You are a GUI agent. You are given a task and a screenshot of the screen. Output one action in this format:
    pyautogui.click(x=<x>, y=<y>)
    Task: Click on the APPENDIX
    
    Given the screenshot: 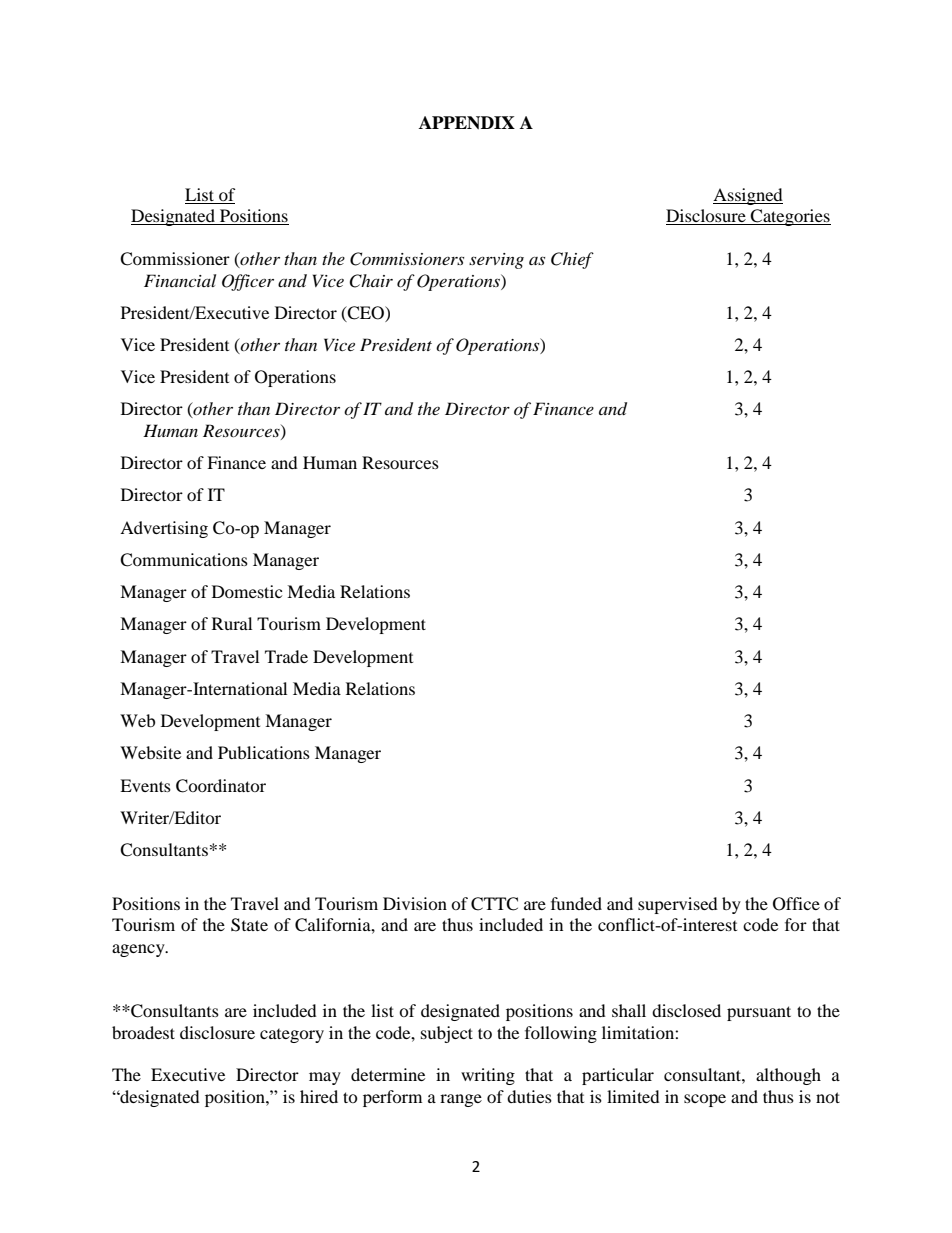 What is the action you would take?
    pyautogui.click(x=467, y=123)
